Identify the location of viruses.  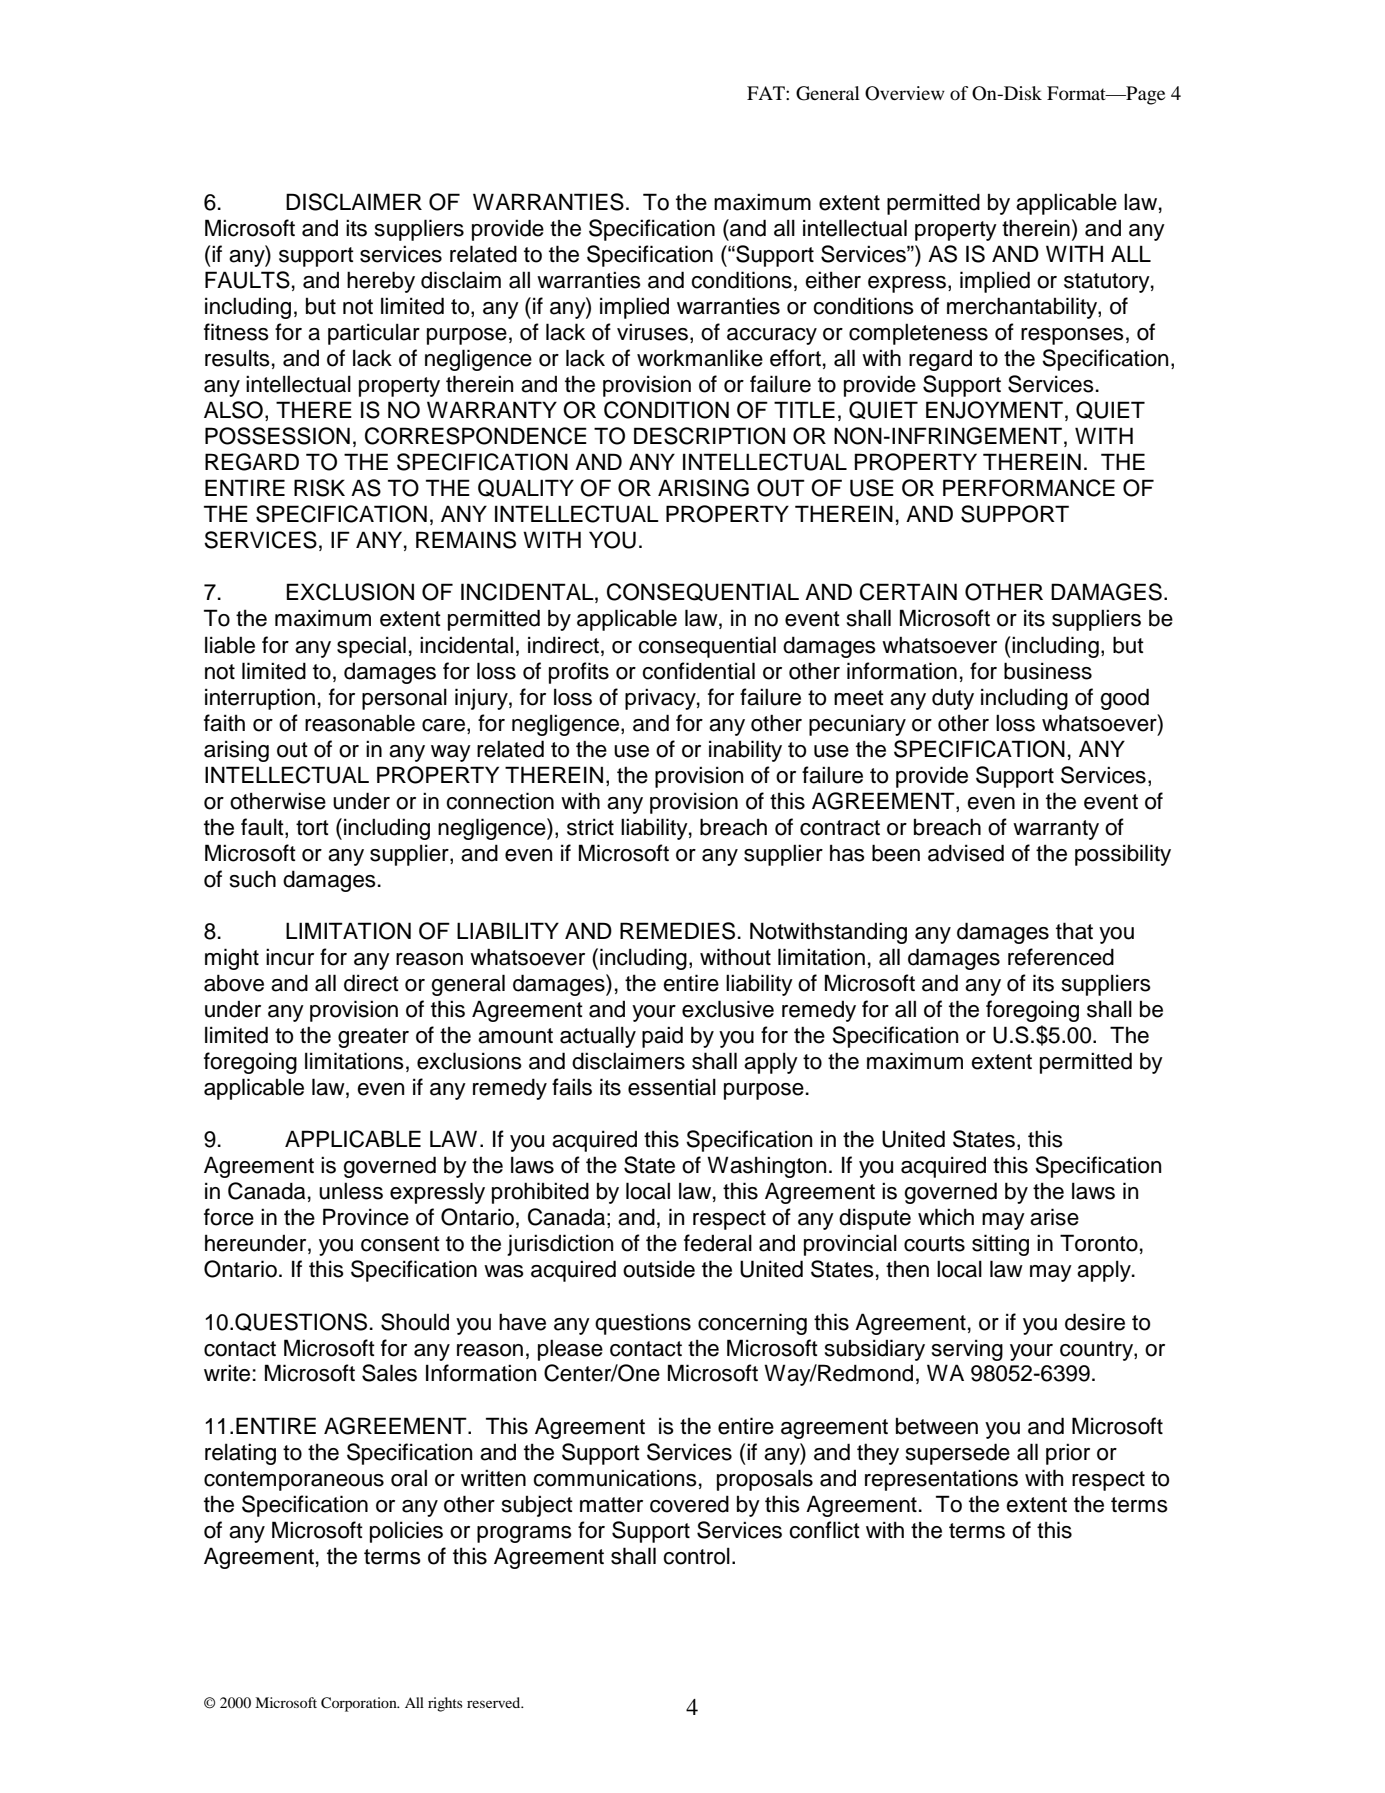
(652, 332).
